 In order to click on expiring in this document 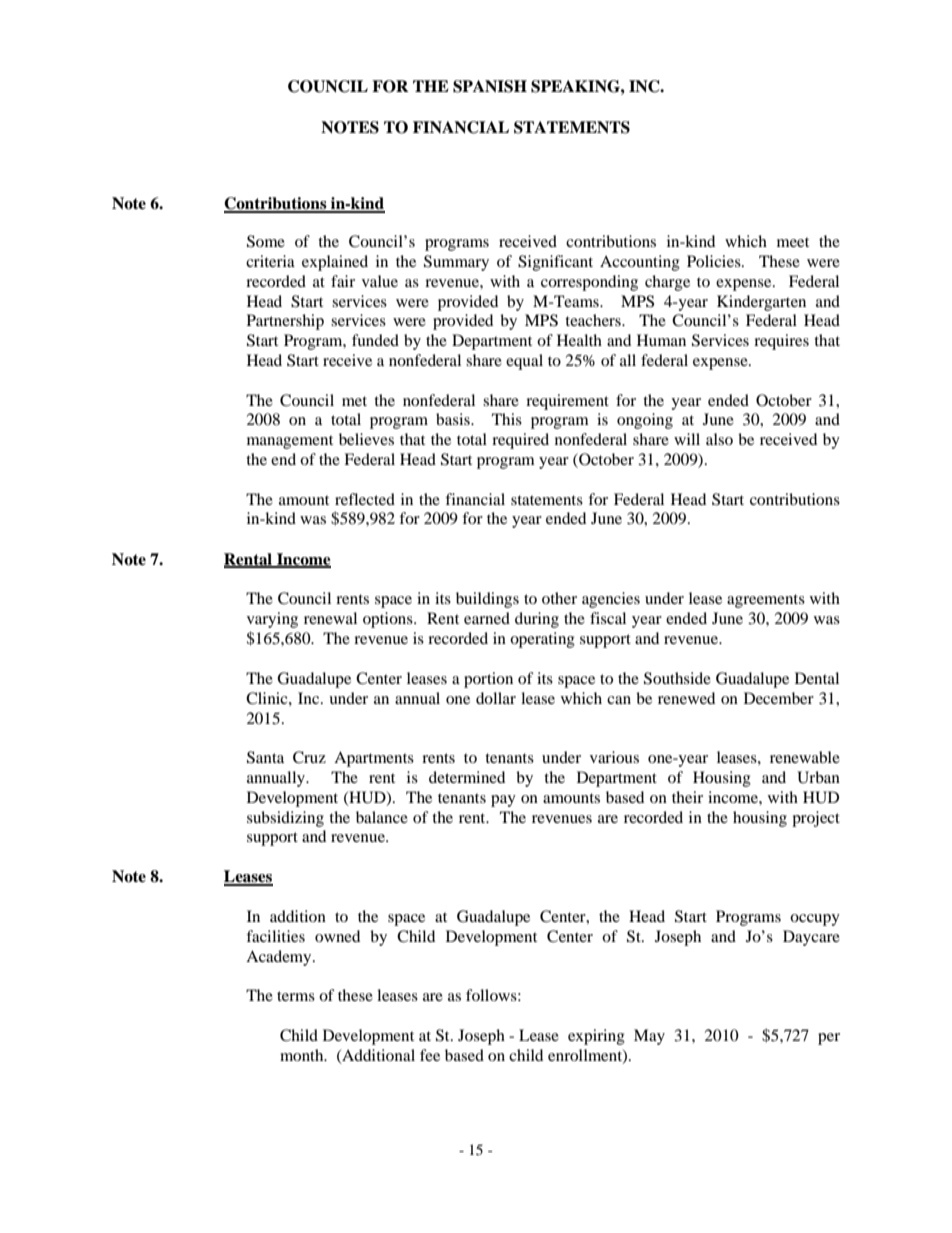, I will do `click(596, 1037)`.
